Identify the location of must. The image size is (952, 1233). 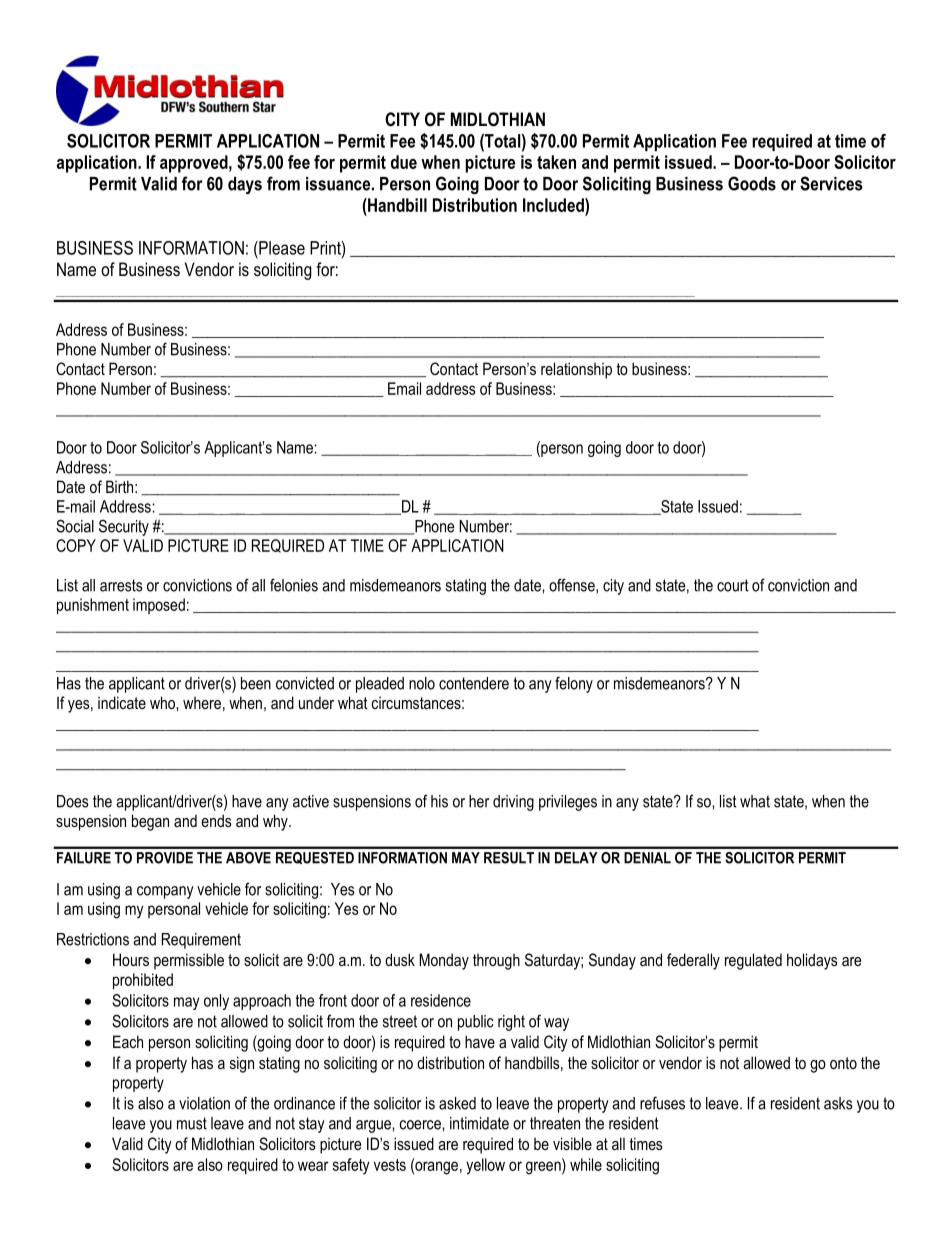
(192, 1123).
